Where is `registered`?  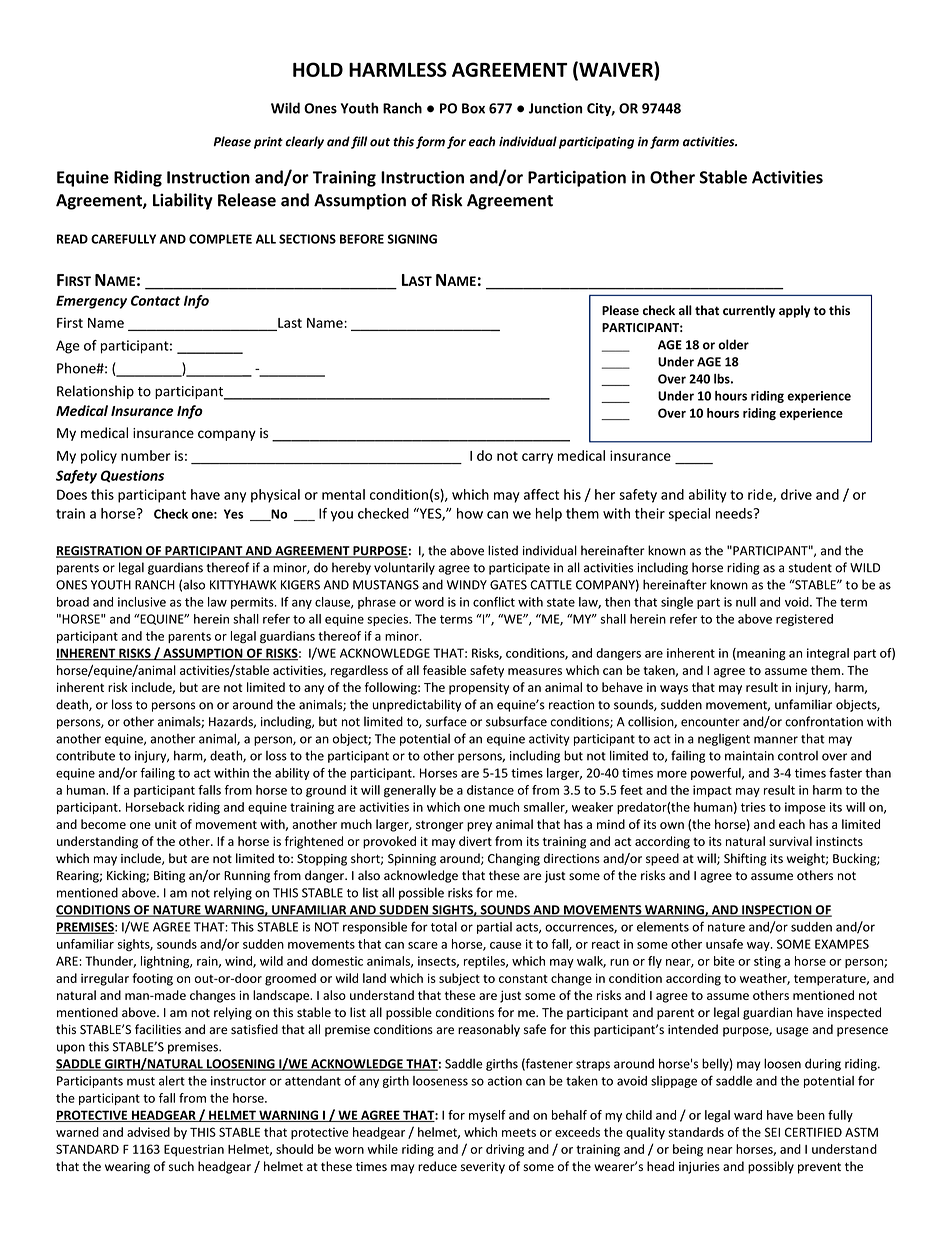 registered is located at coordinates (804, 620).
